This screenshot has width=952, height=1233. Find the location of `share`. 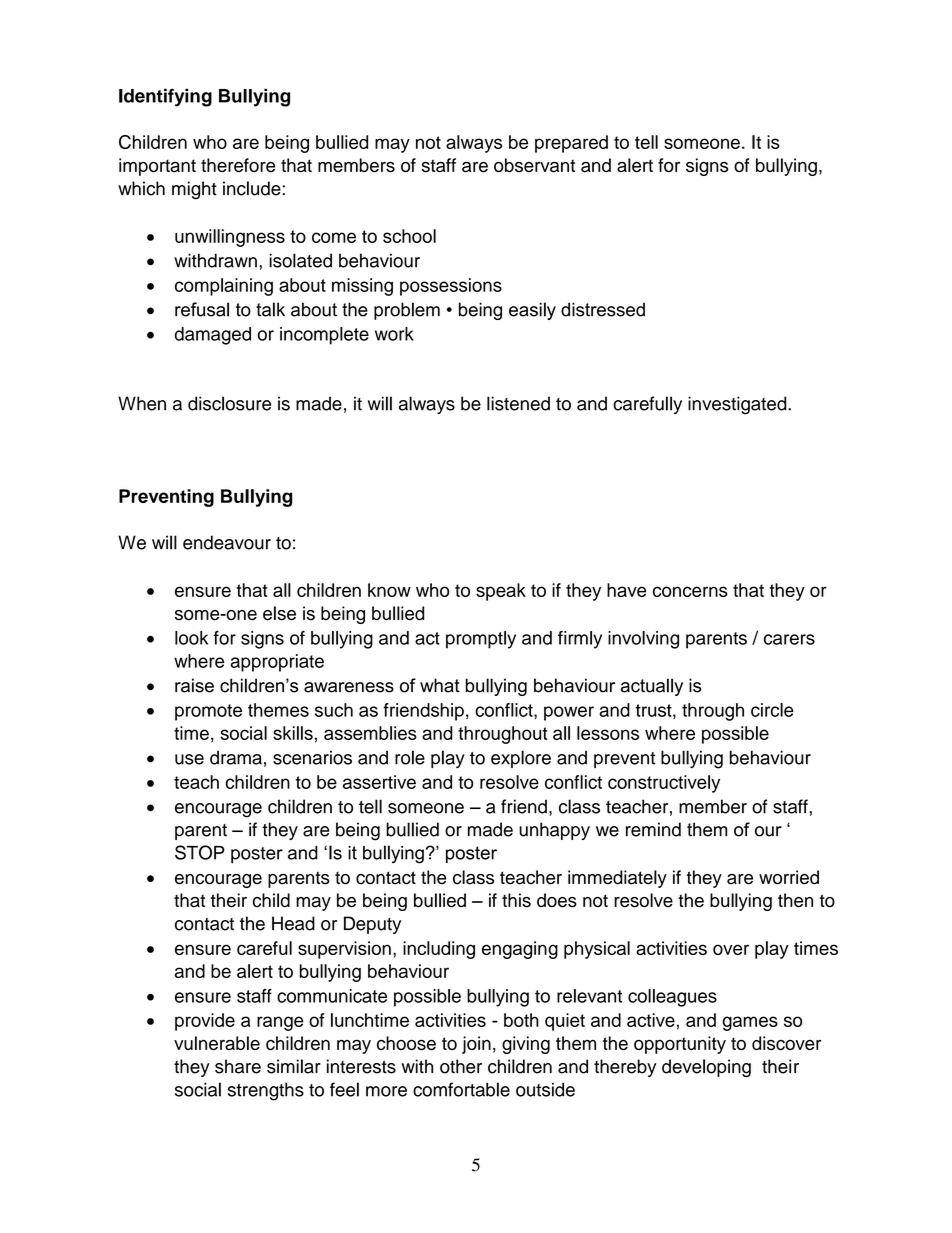

share is located at coordinates (238, 1066).
